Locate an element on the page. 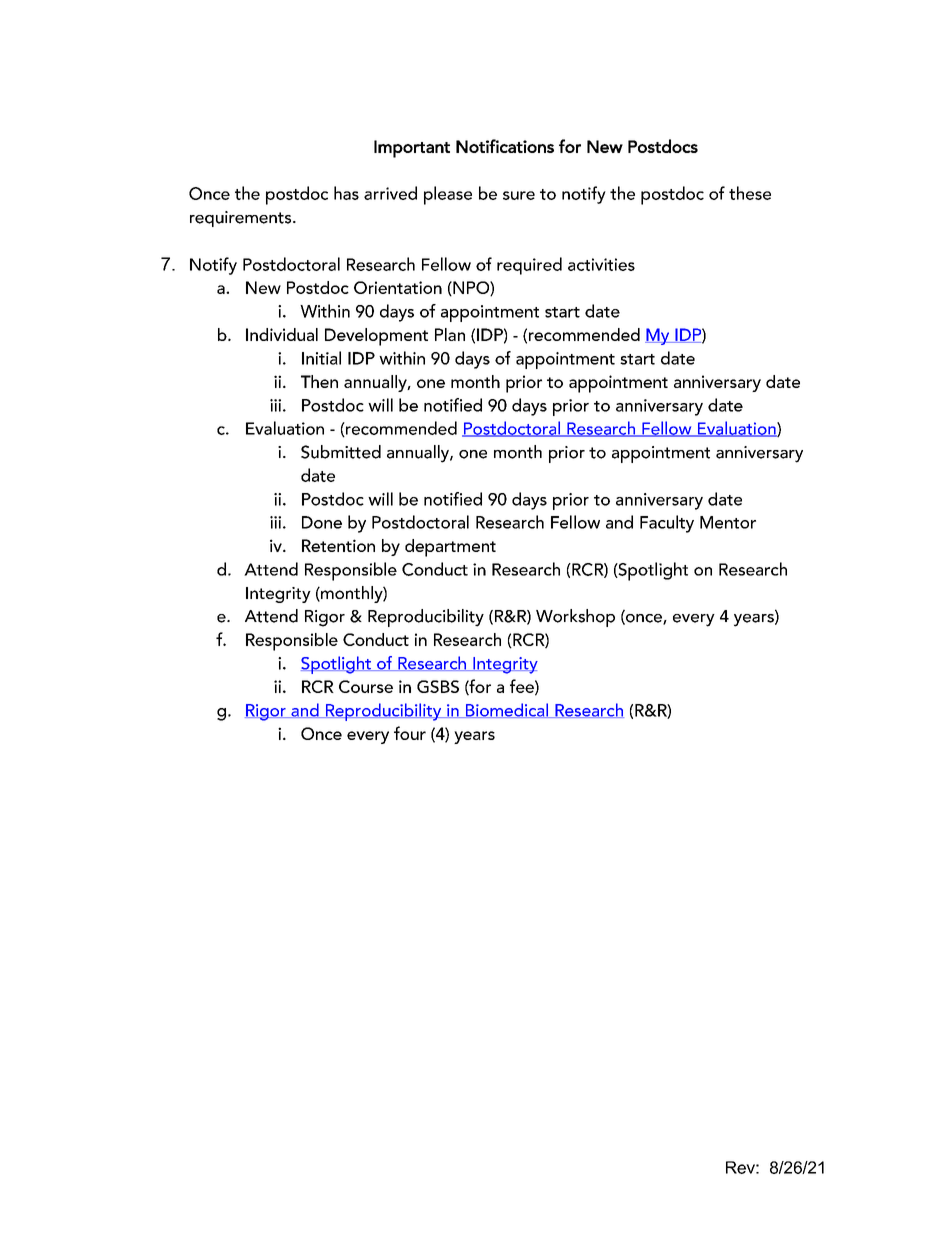 This page has width=952, height=1233. Notifications is located at coordinates (505, 146).
